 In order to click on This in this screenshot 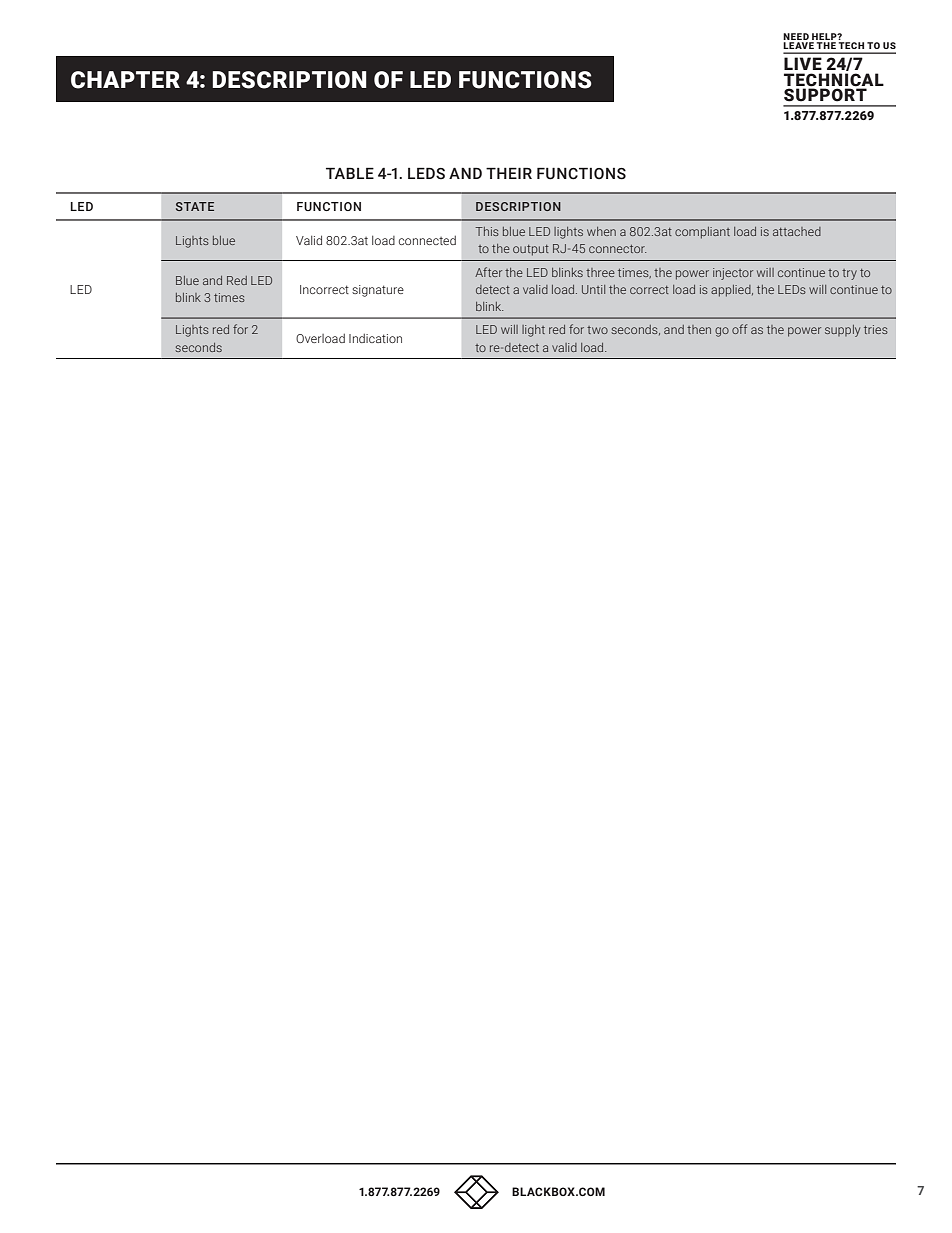, I will do `click(487, 231)`.
